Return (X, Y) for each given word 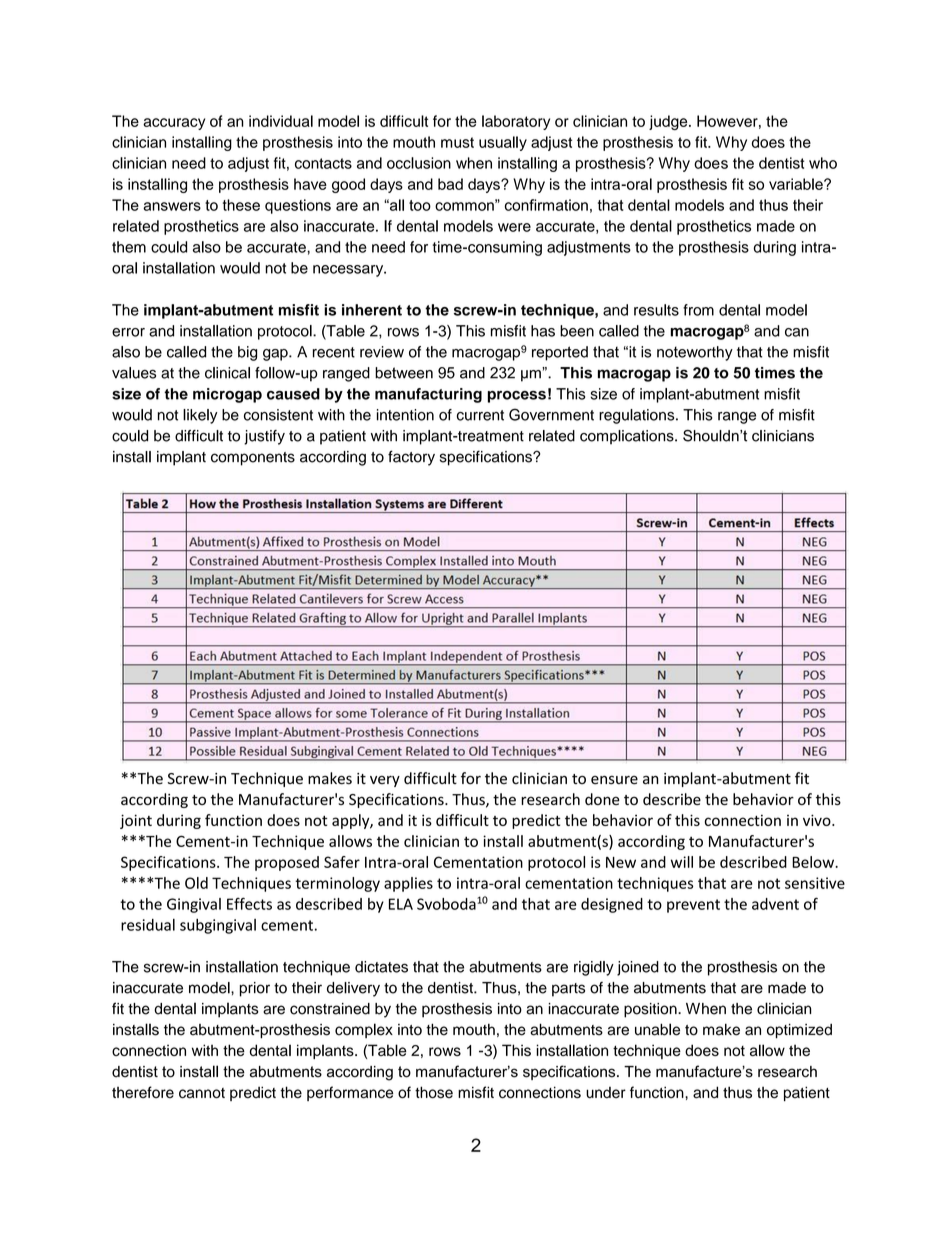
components (253, 459)
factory (411, 458)
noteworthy (695, 353)
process (517, 397)
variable (797, 184)
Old (196, 883)
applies (408, 884)
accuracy (174, 124)
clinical (227, 373)
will (682, 862)
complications (628, 437)
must (457, 142)
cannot (202, 1093)
